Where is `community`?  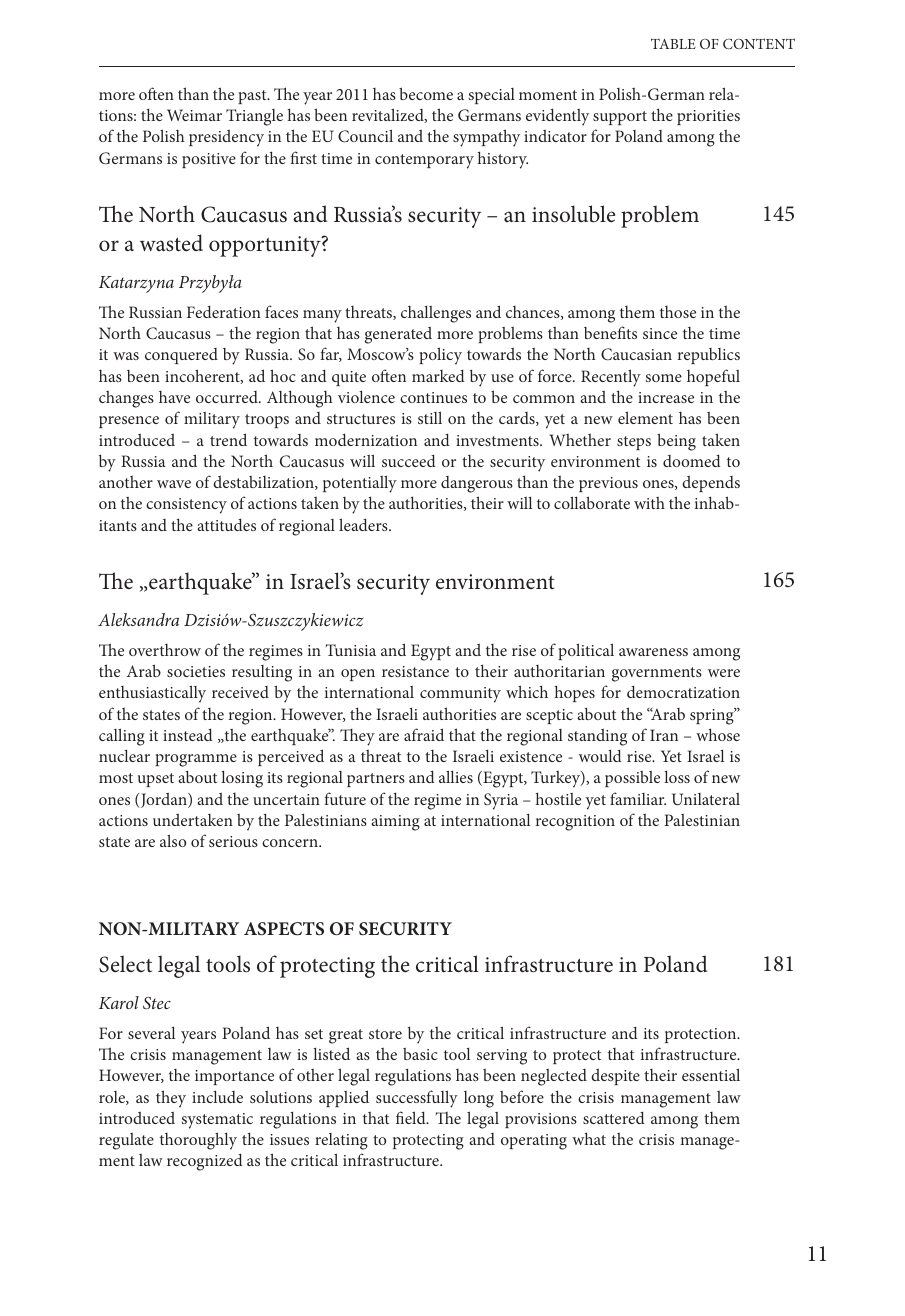 community is located at coordinates (460, 695).
